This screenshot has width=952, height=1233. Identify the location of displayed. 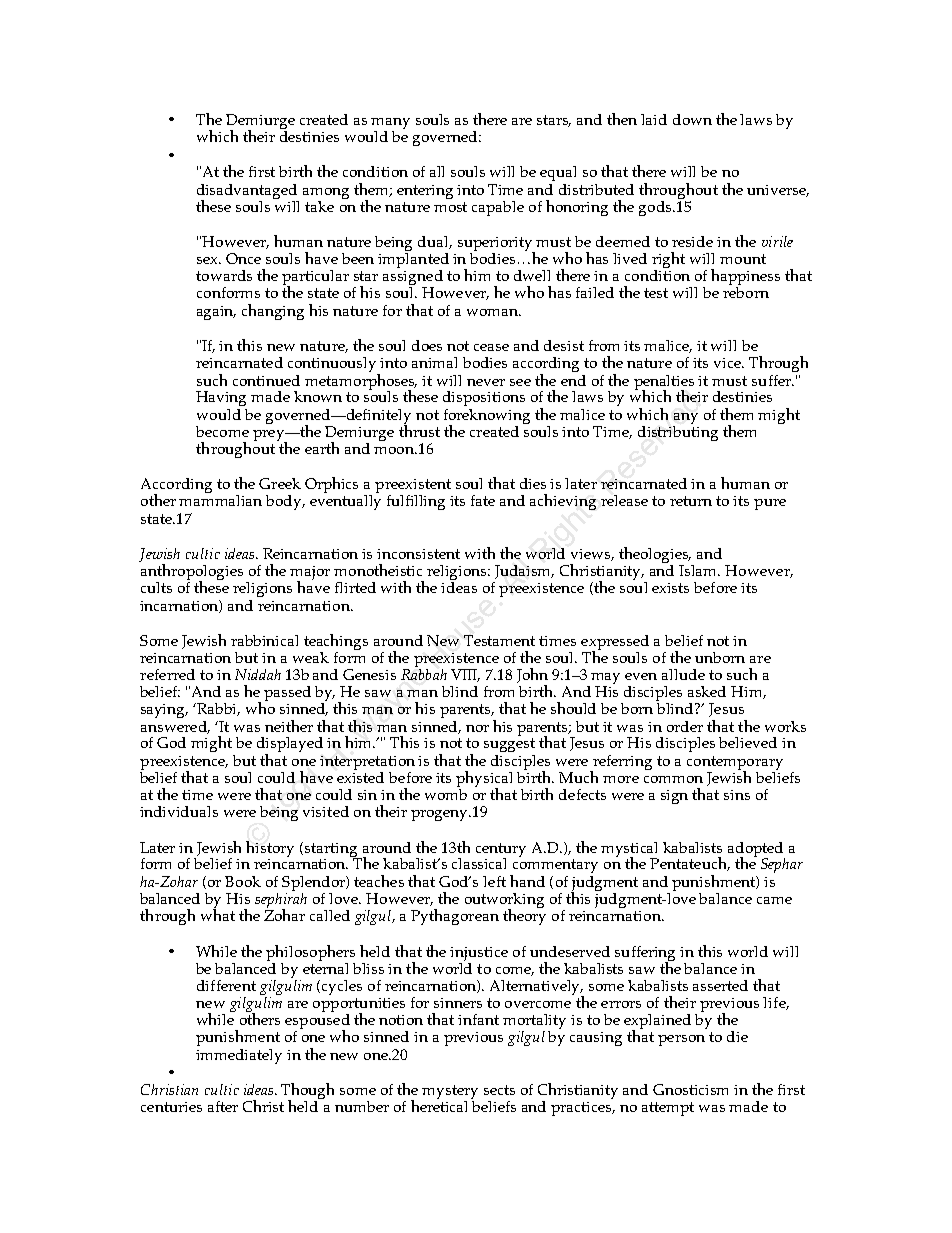
(290, 746).
